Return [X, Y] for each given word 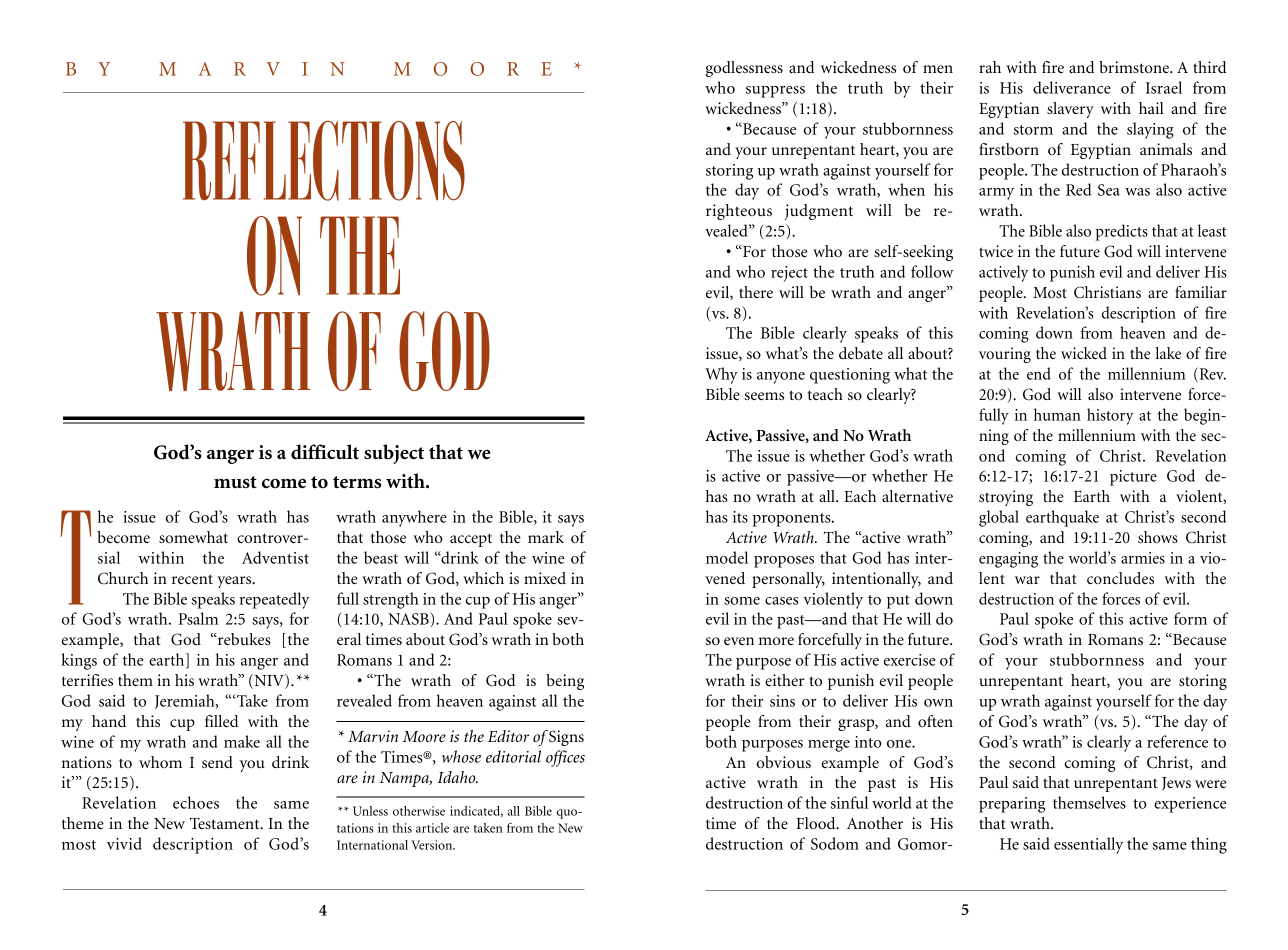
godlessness [744, 69]
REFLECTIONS [324, 160]
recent [192, 579]
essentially [1088, 845]
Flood [817, 823]
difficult [325, 452]
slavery [1070, 110]
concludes [1120, 578]
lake [1168, 353]
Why [721, 375]
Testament [226, 823]
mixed [545, 578]
